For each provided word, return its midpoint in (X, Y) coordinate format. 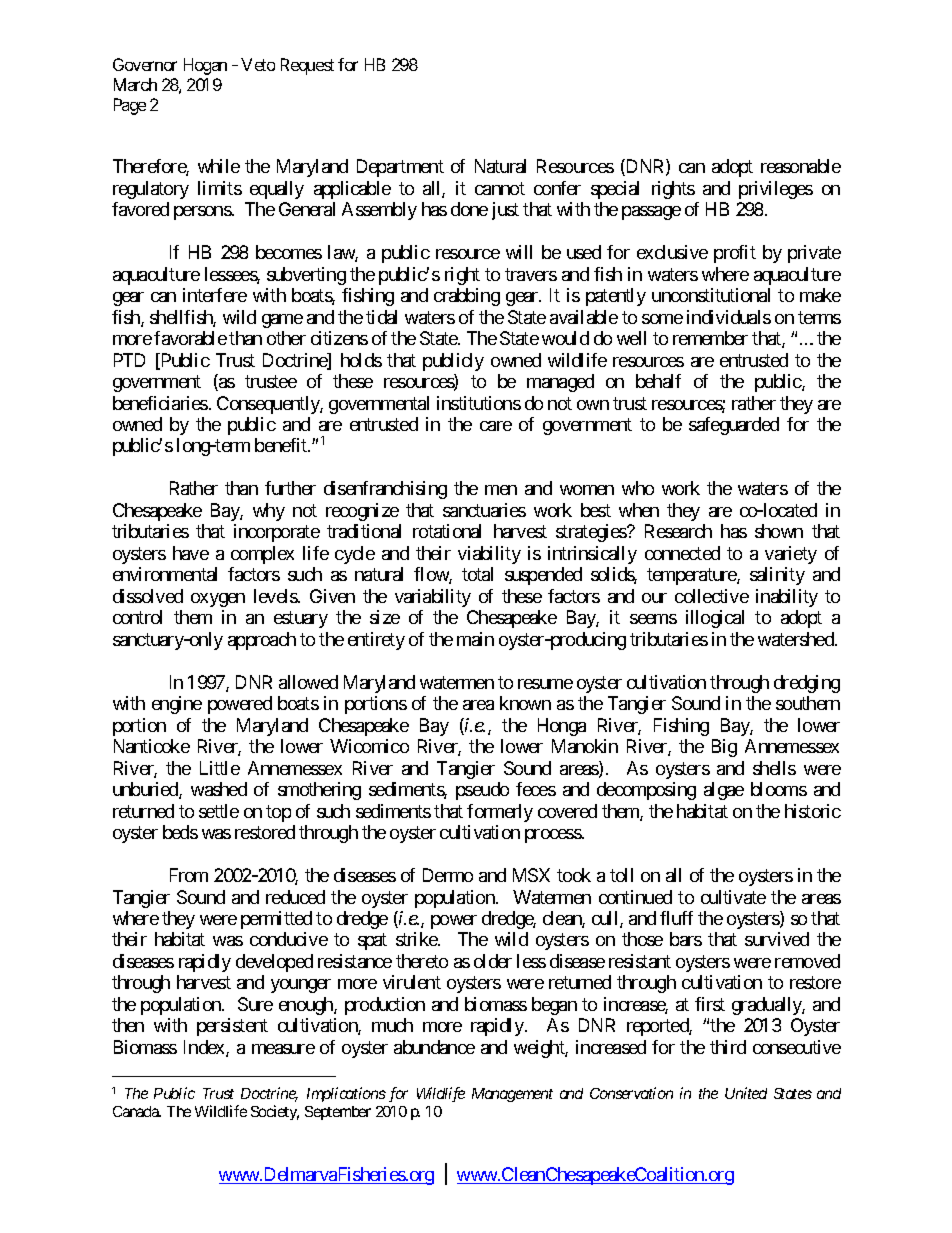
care (496, 426)
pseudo (482, 791)
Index (205, 1048)
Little (220, 768)
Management (512, 1095)
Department (400, 168)
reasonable (801, 166)
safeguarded (734, 426)
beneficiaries (160, 403)
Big (724, 748)
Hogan (205, 66)
